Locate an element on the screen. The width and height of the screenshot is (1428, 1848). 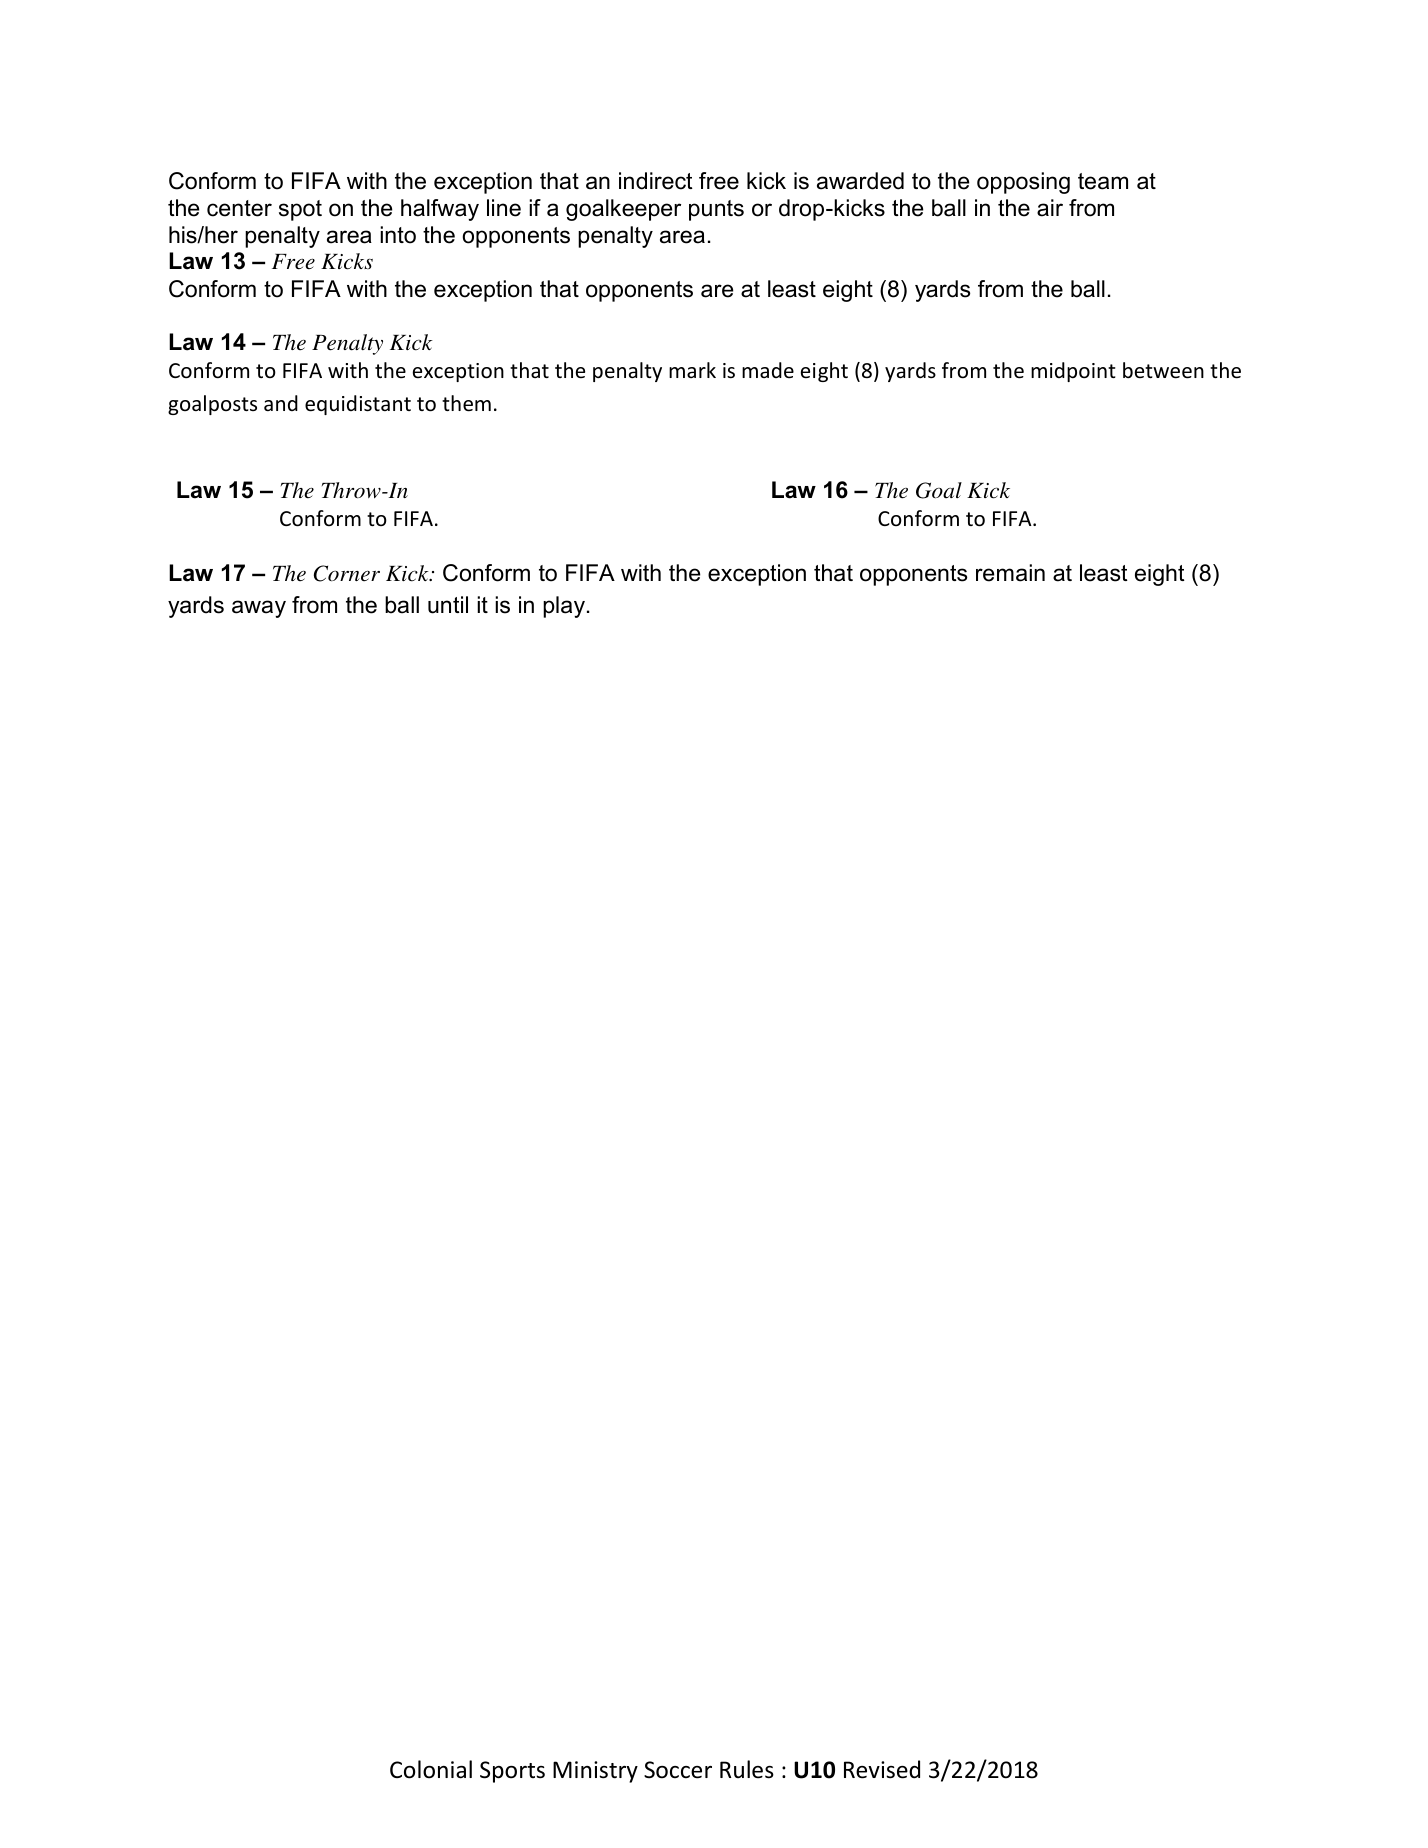
Revised is located at coordinates (882, 1769).
